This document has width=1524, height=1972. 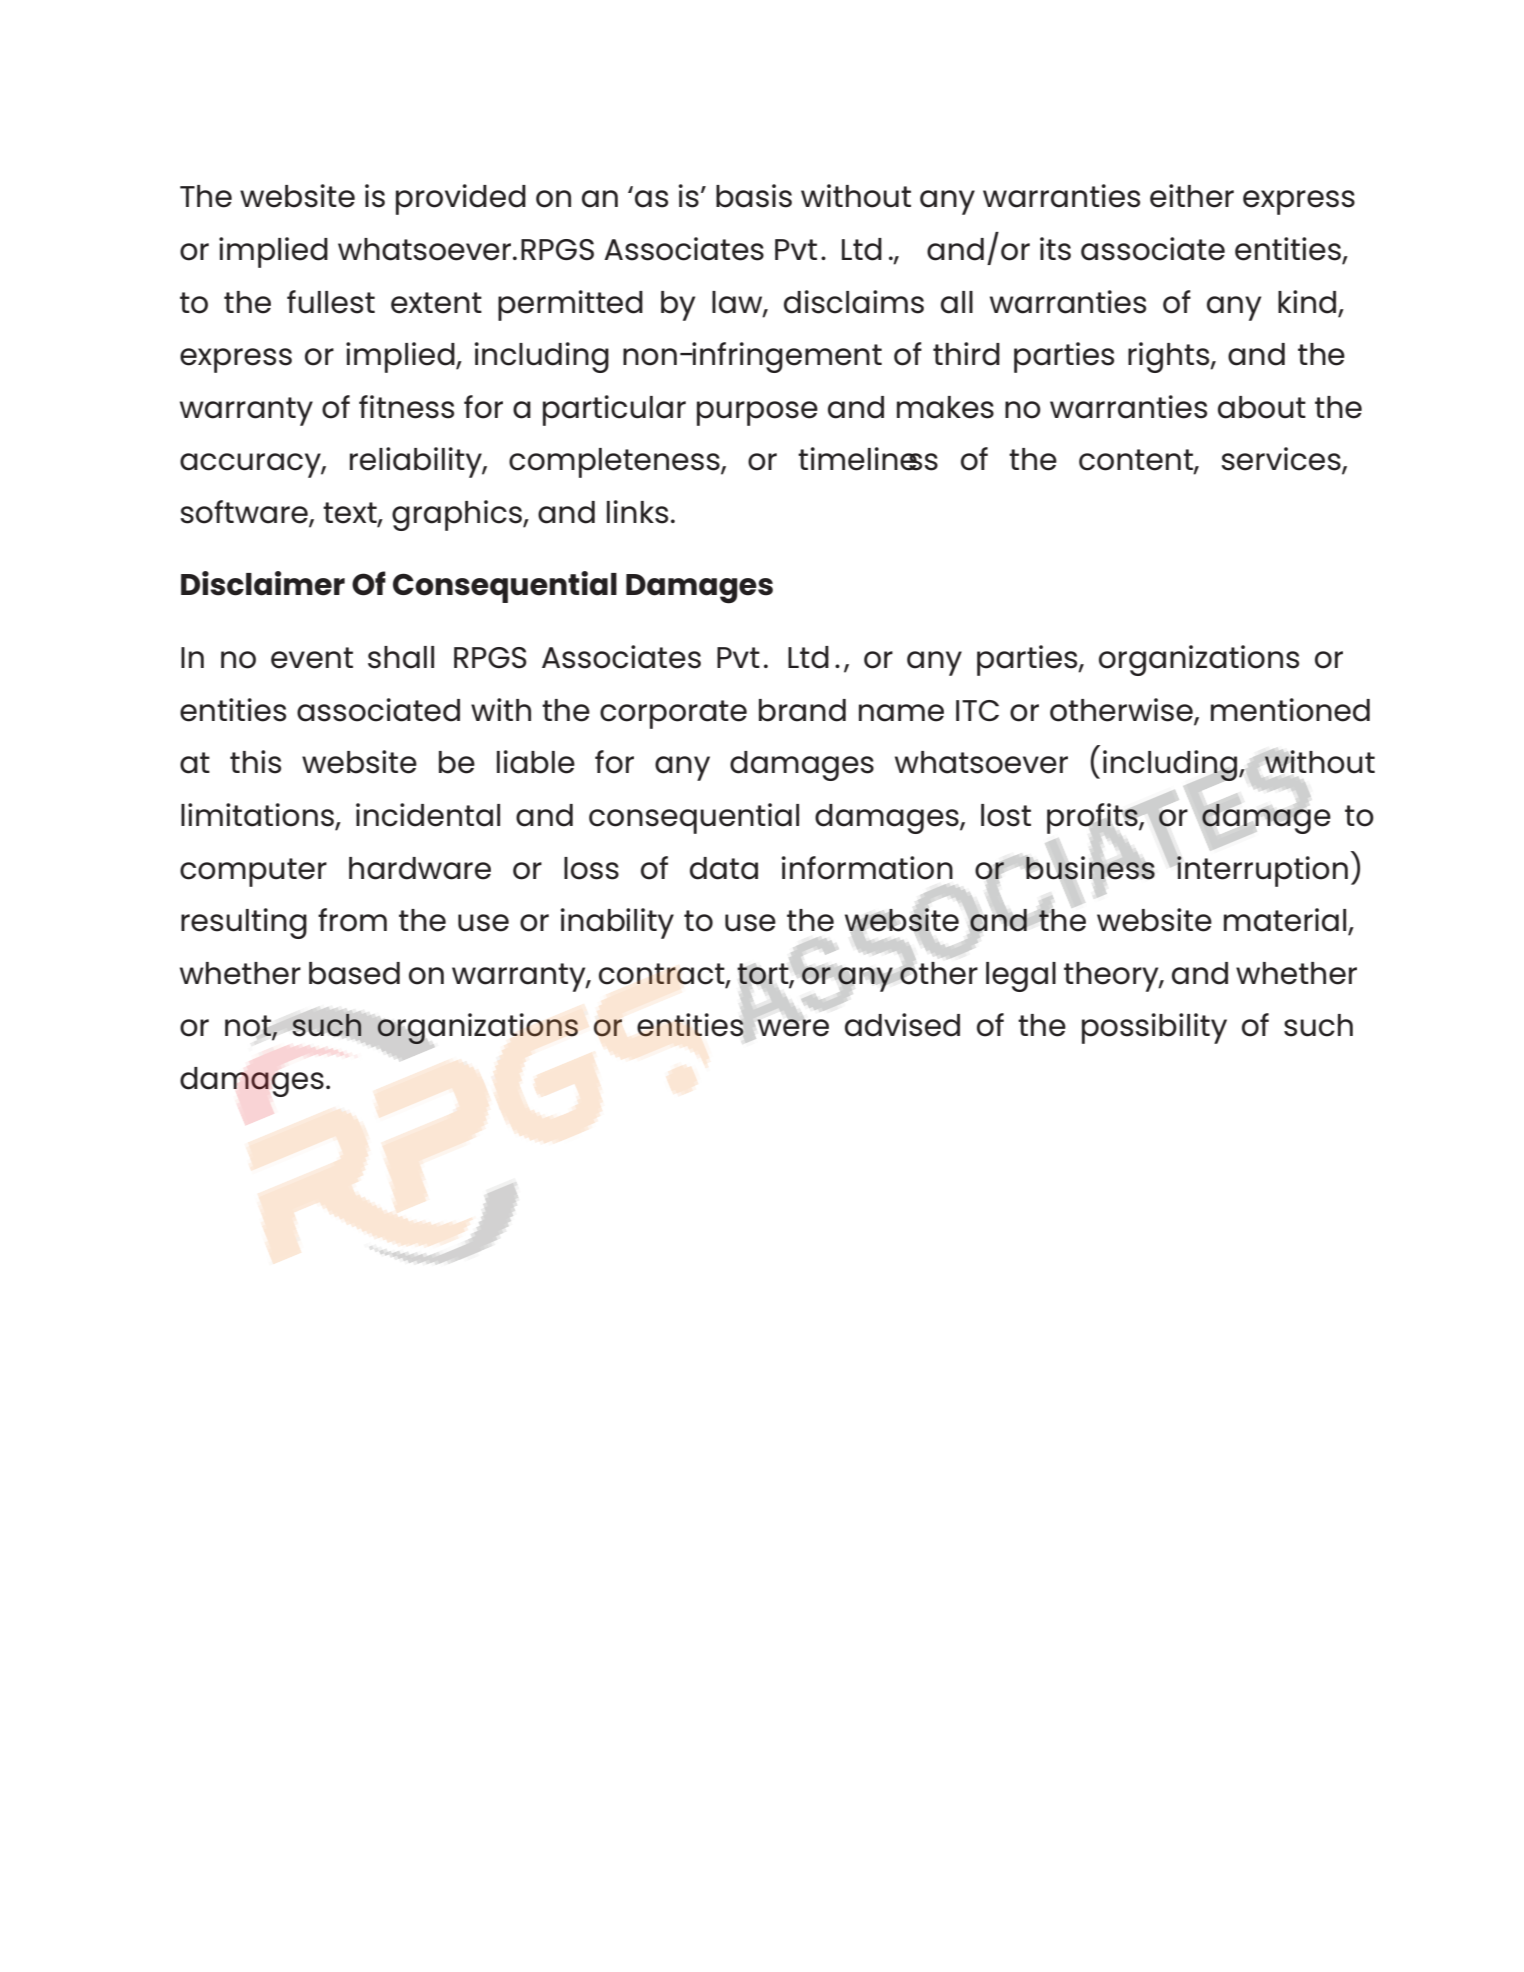 What do you see at coordinates (793, 1027) in the document?
I see `were` at bounding box center [793, 1027].
